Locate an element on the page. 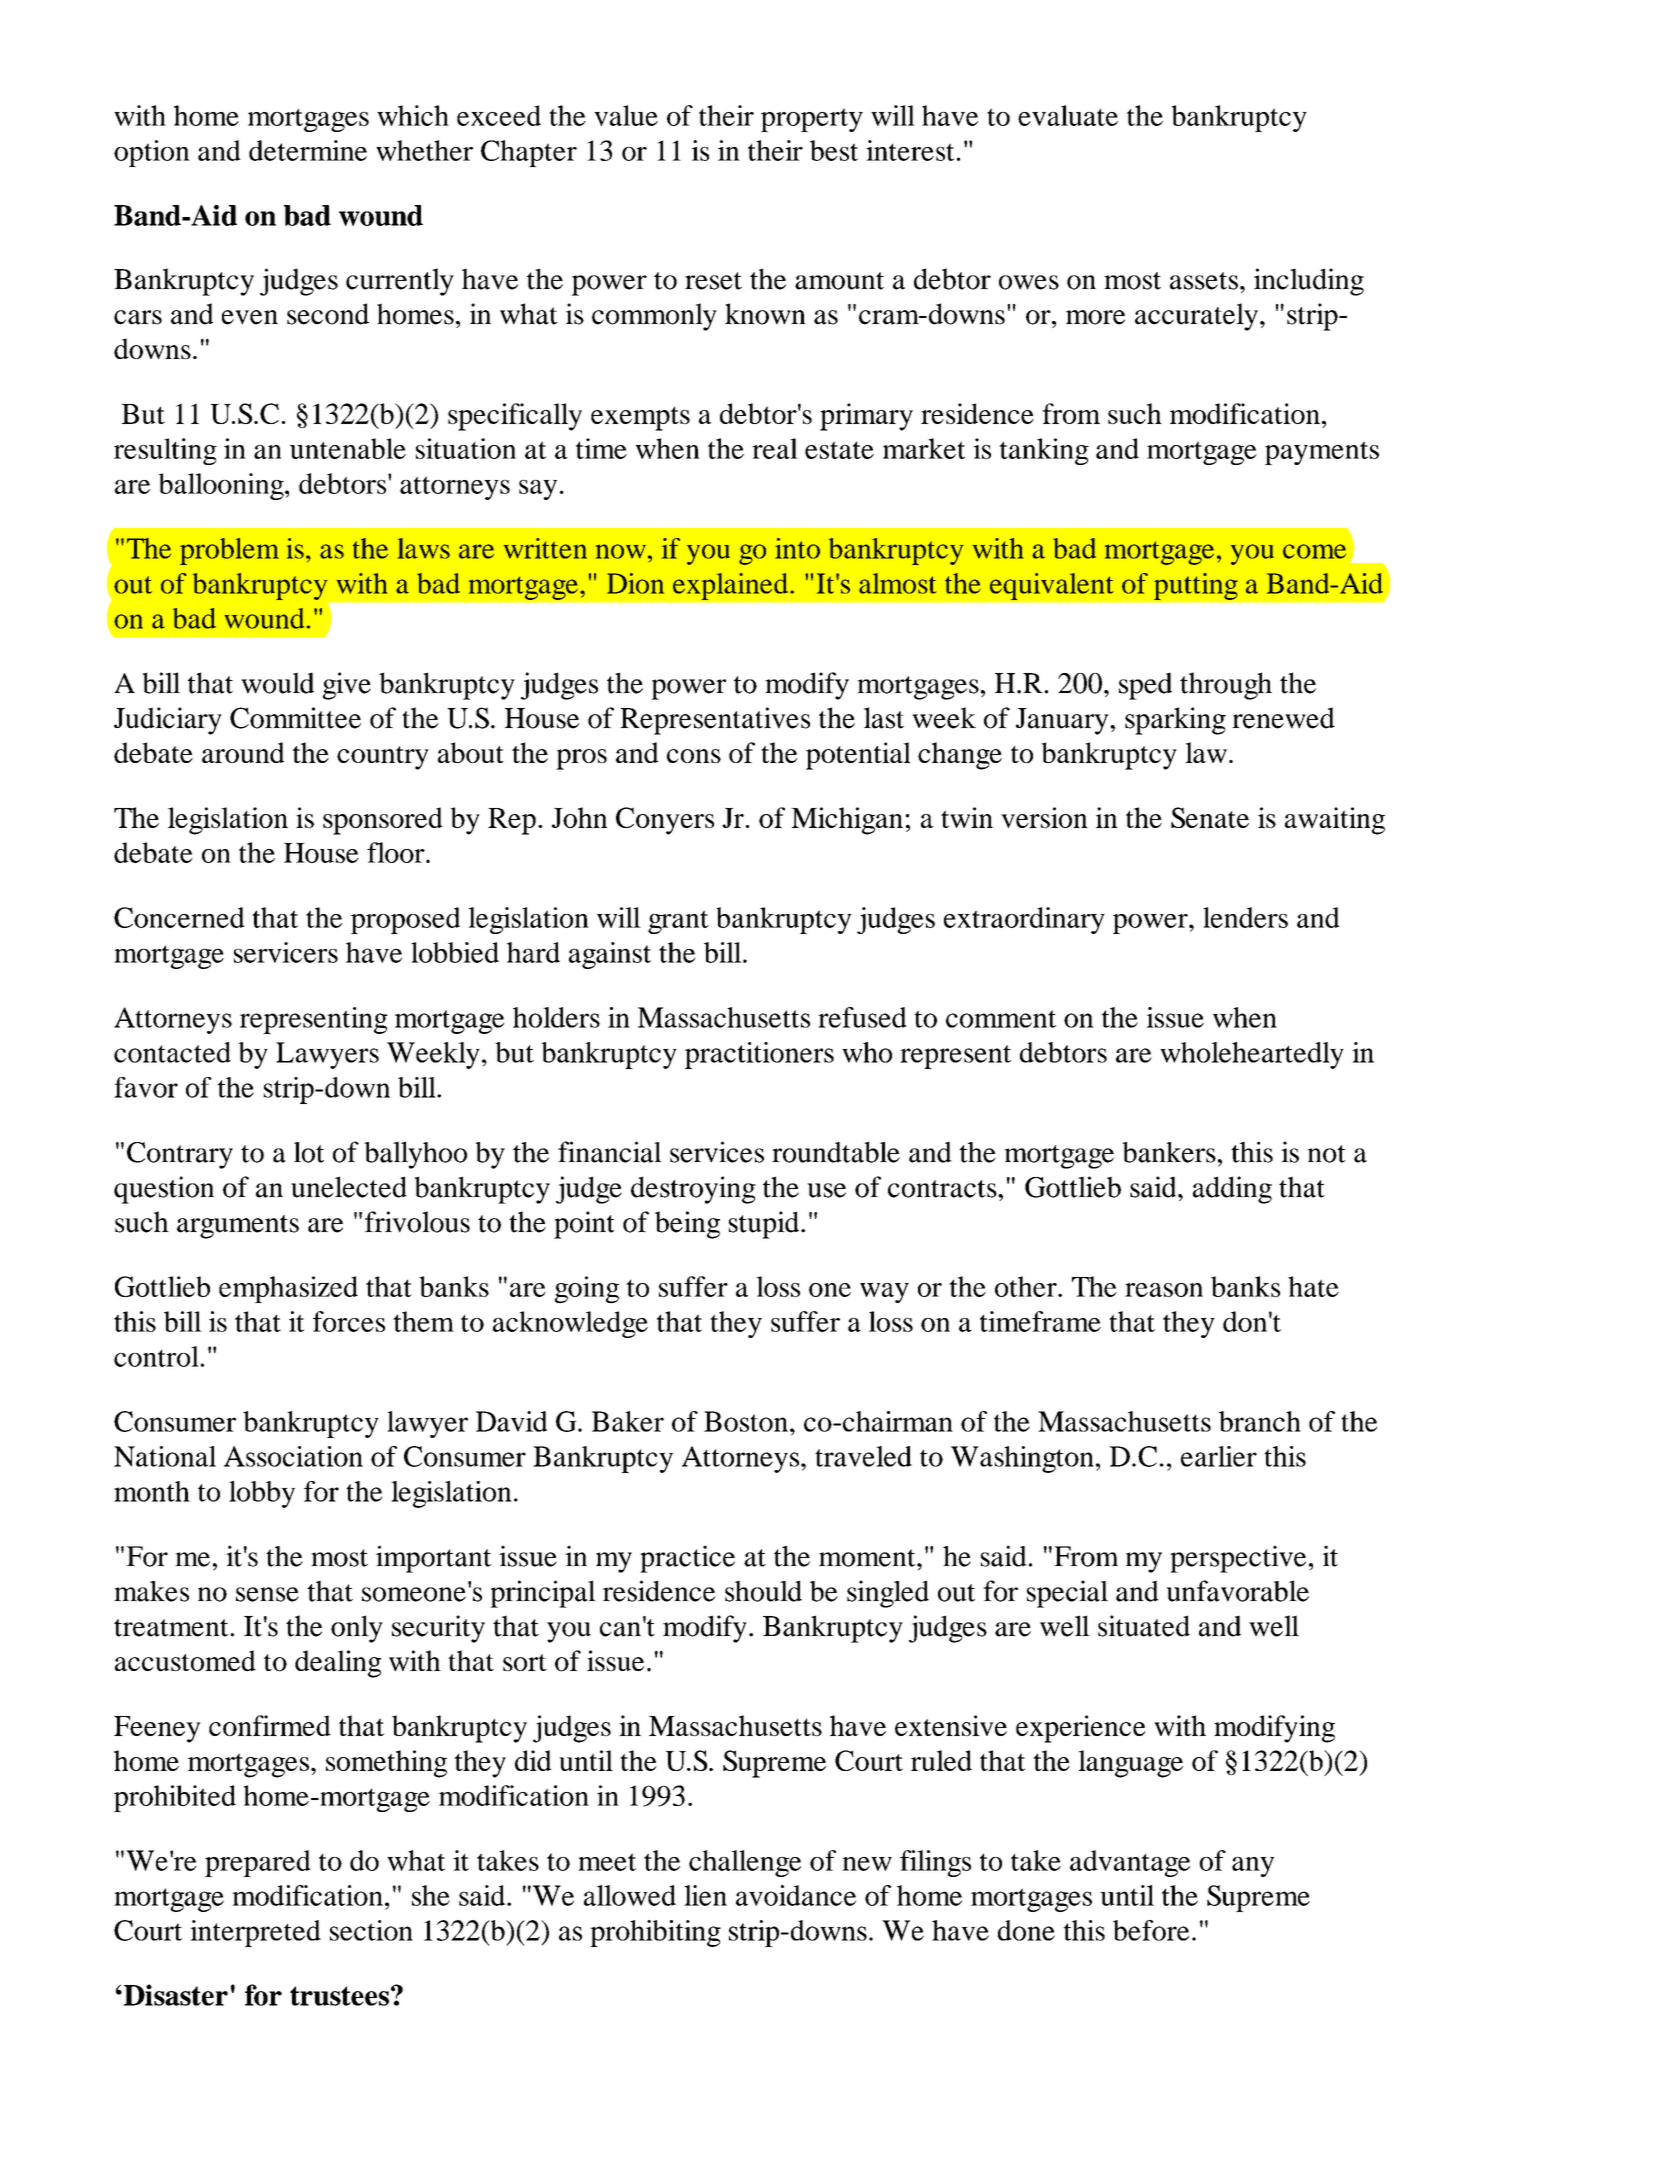  explained is located at coordinates (732, 586).
